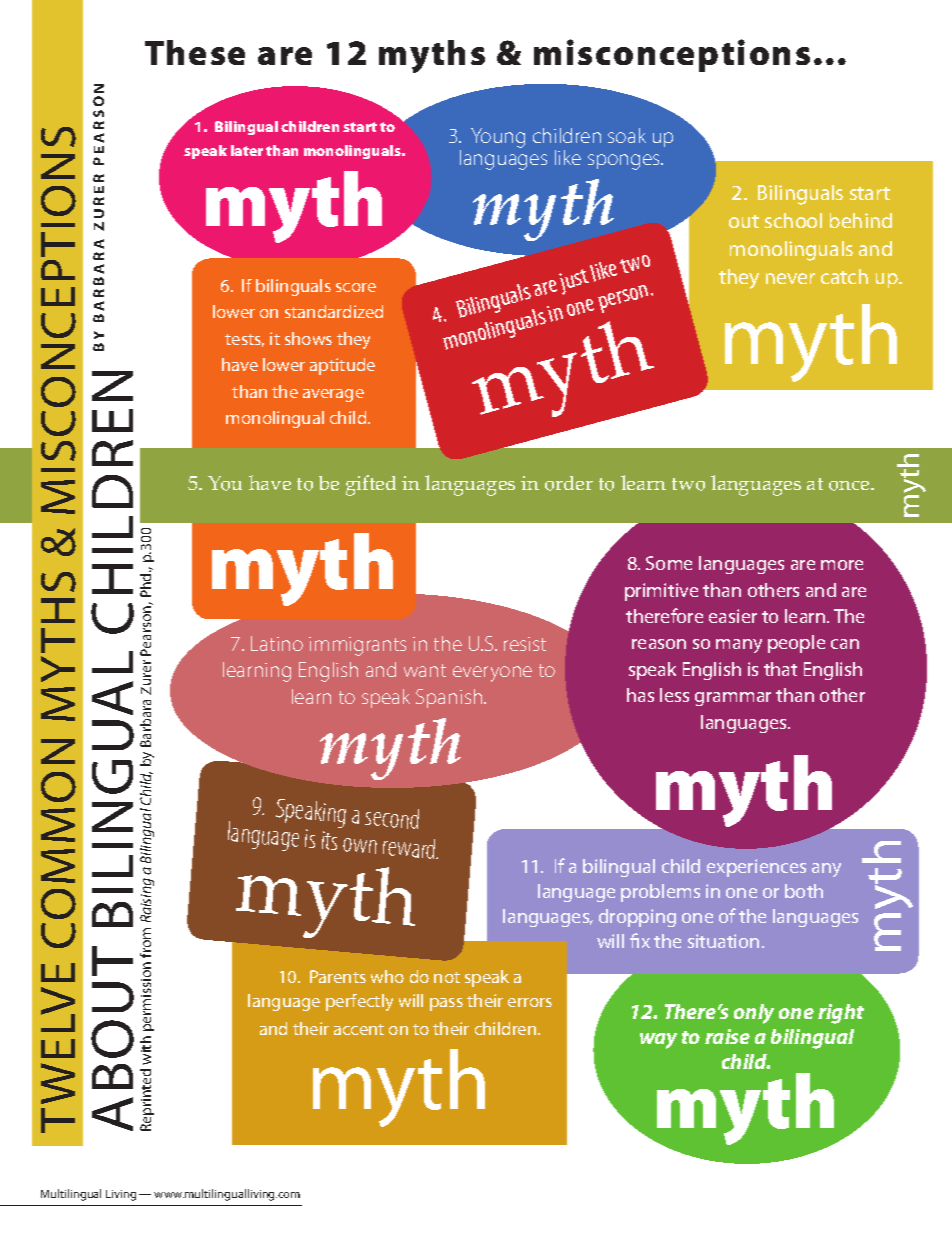 This image has height=1233, width=952. I want to click on soak, so click(627, 135).
